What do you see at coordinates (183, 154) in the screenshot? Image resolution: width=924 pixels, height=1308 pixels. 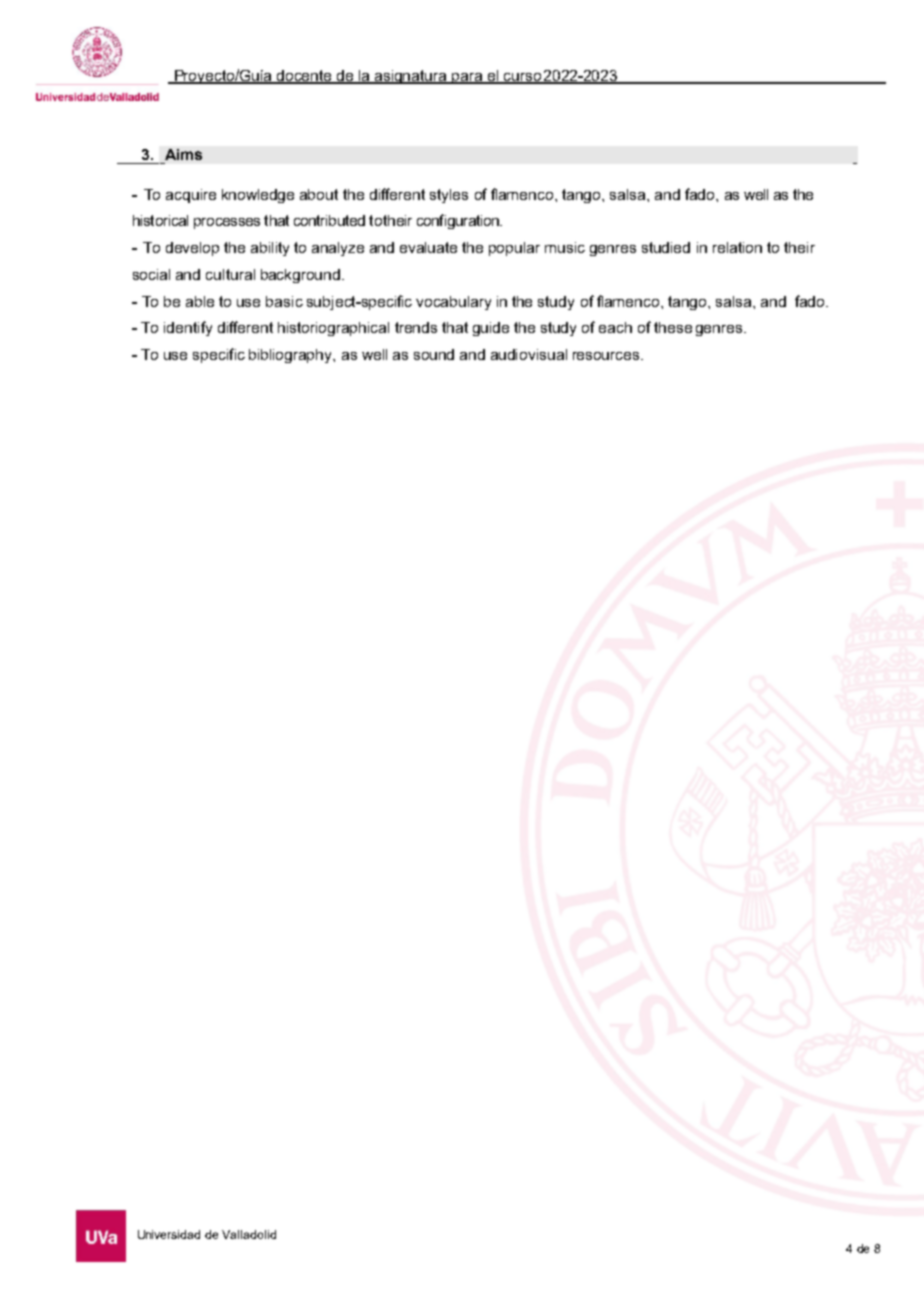 I see `Aims` at bounding box center [183, 154].
